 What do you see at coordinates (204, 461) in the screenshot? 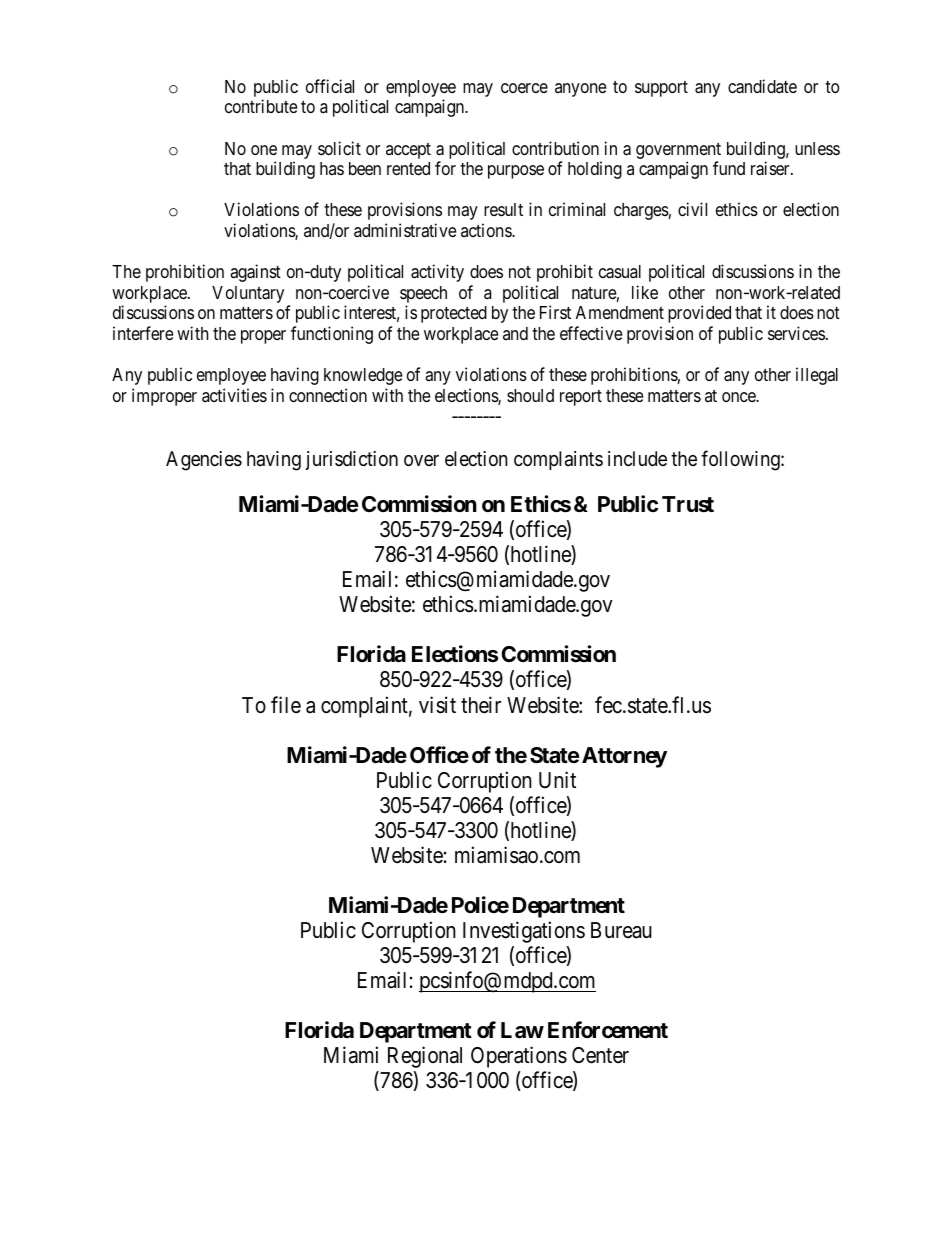
I see `Agencies` at bounding box center [204, 461].
